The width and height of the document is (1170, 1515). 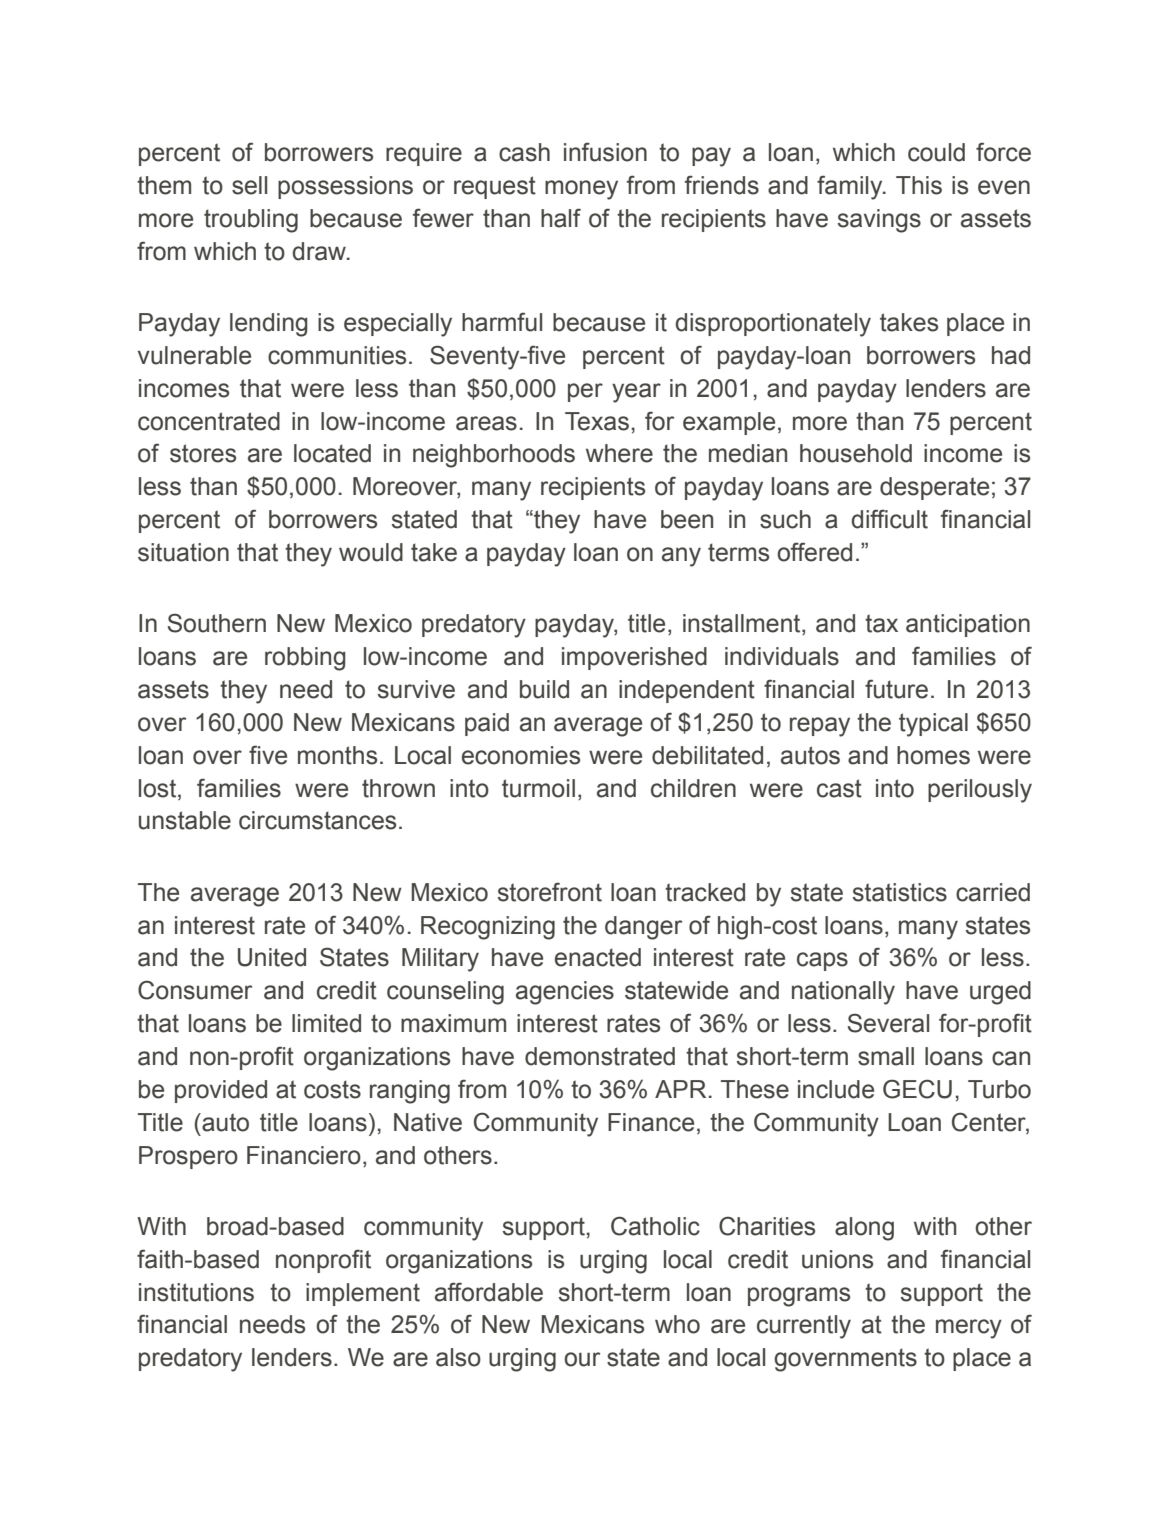 What do you see at coordinates (581, 190) in the document?
I see `money` at bounding box center [581, 190].
